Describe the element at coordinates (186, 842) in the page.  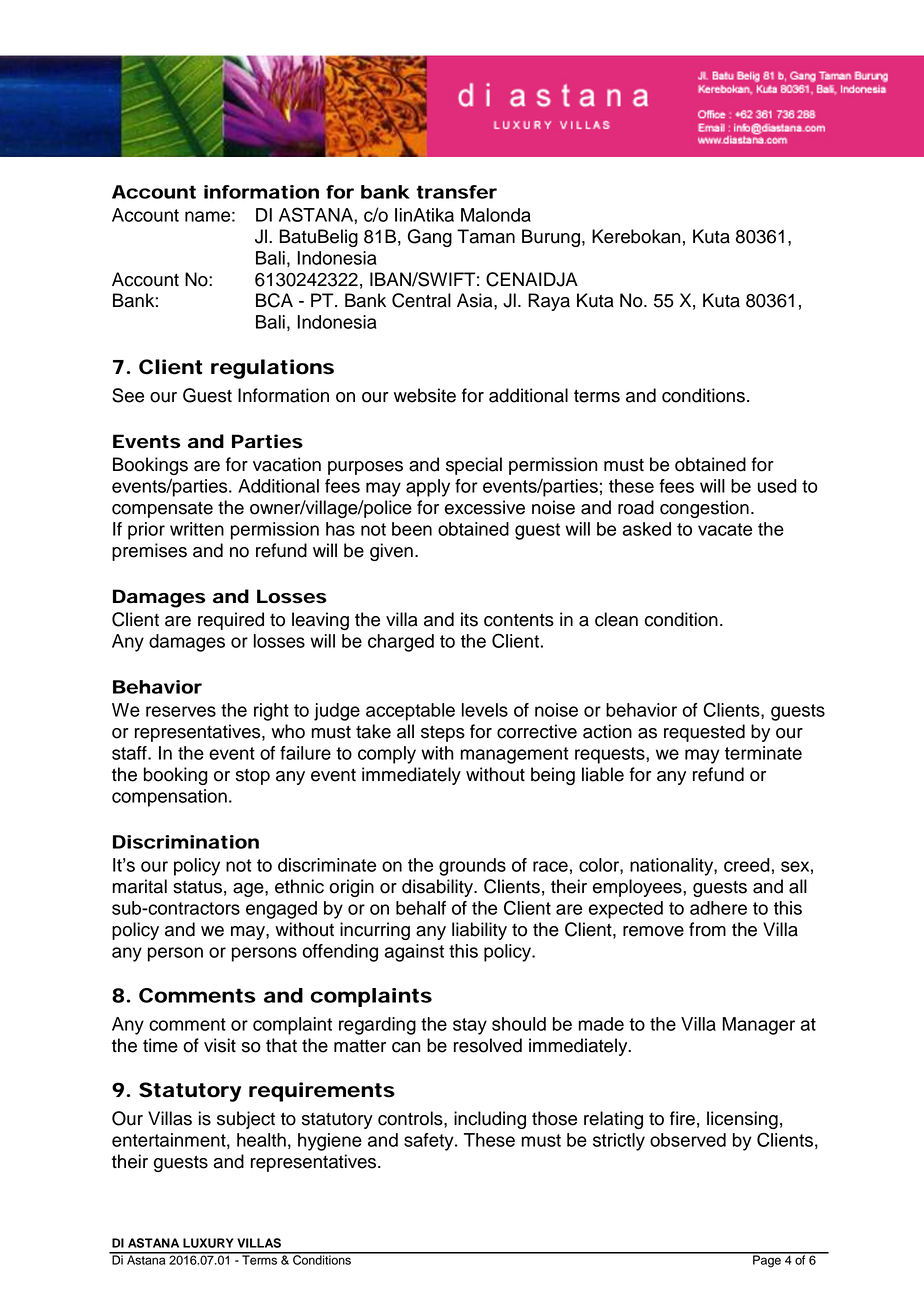
I see `Discrimination` at that location.
